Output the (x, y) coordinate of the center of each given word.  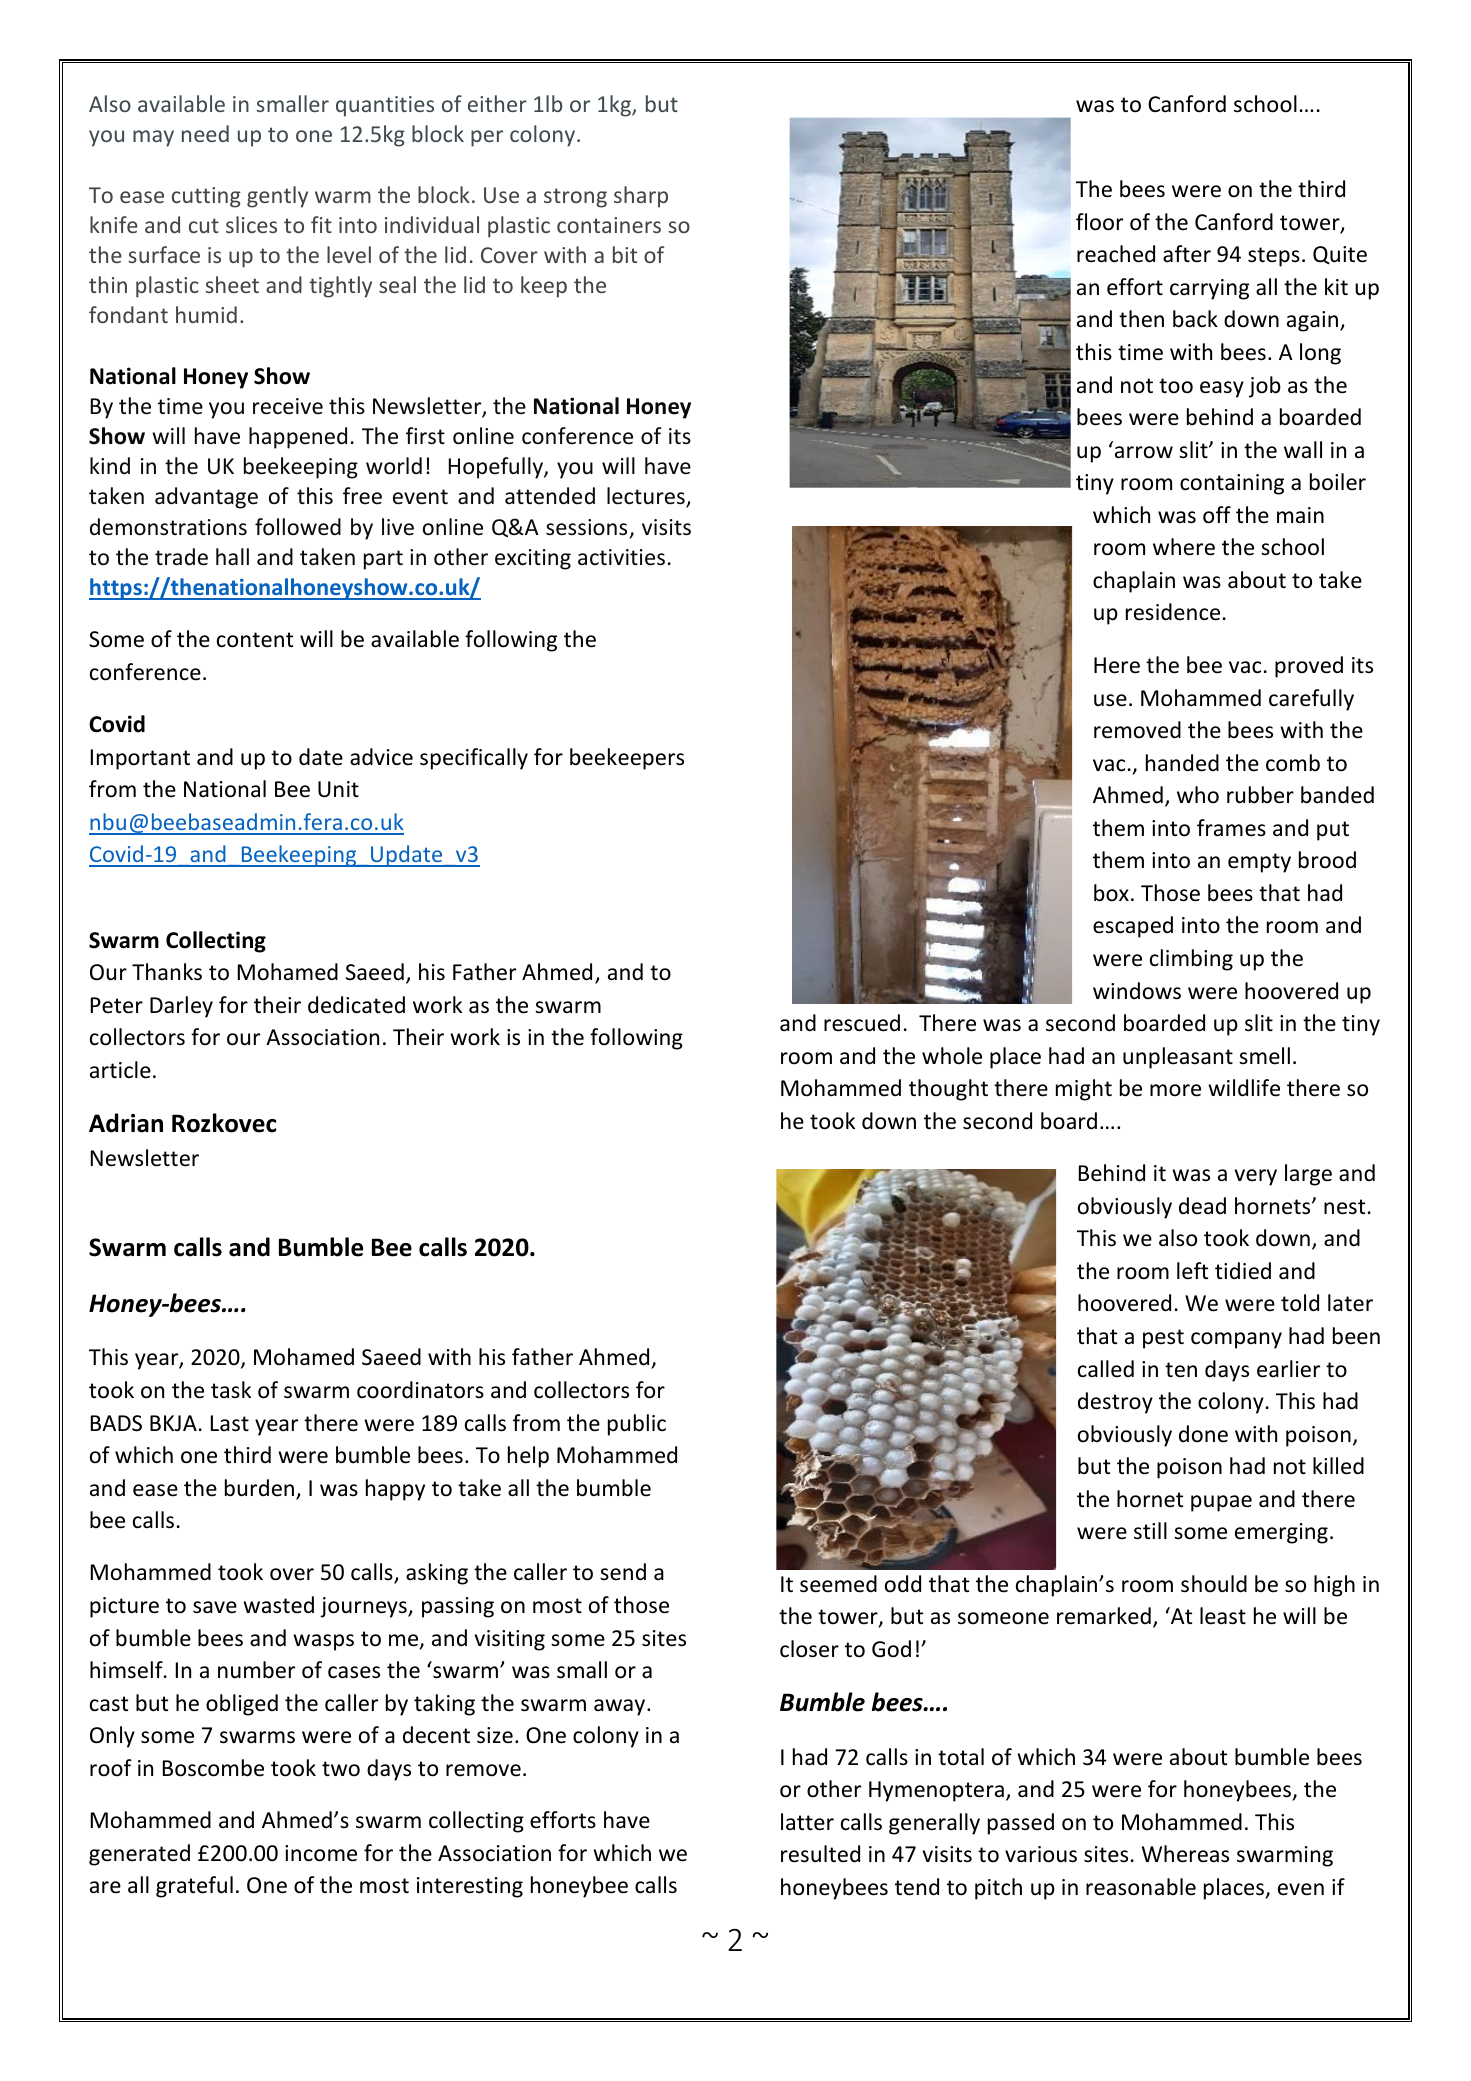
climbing (1191, 960)
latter (807, 1822)
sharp (641, 197)
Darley (181, 1007)
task (231, 1389)
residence (1173, 612)
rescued (862, 1023)
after (1187, 254)
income (321, 1853)
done (1203, 1434)
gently (277, 197)
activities (621, 557)
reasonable (1141, 1887)
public (637, 1425)
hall (232, 557)
